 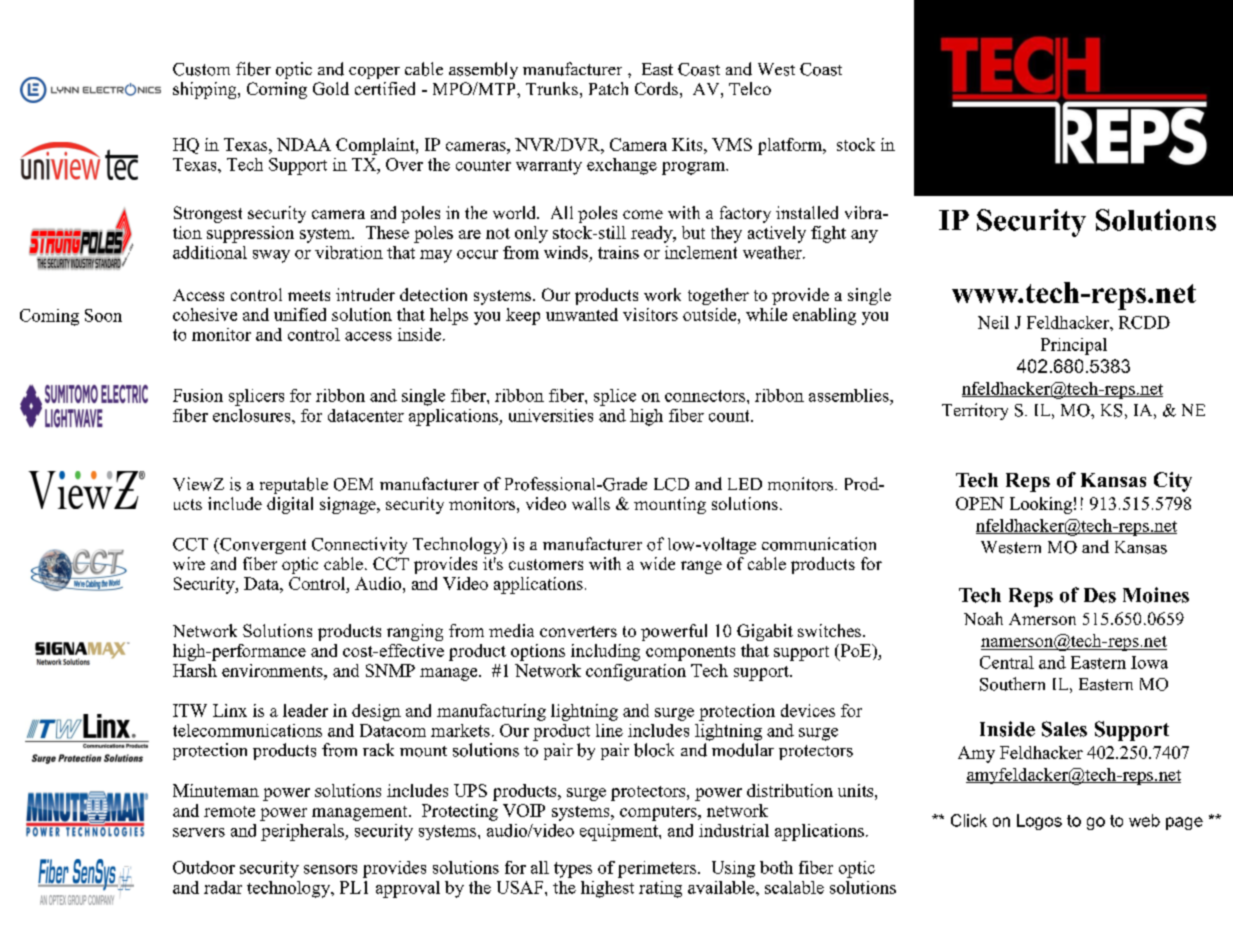 What do you see at coordinates (578, 631) in the screenshot?
I see `converters` at bounding box center [578, 631].
